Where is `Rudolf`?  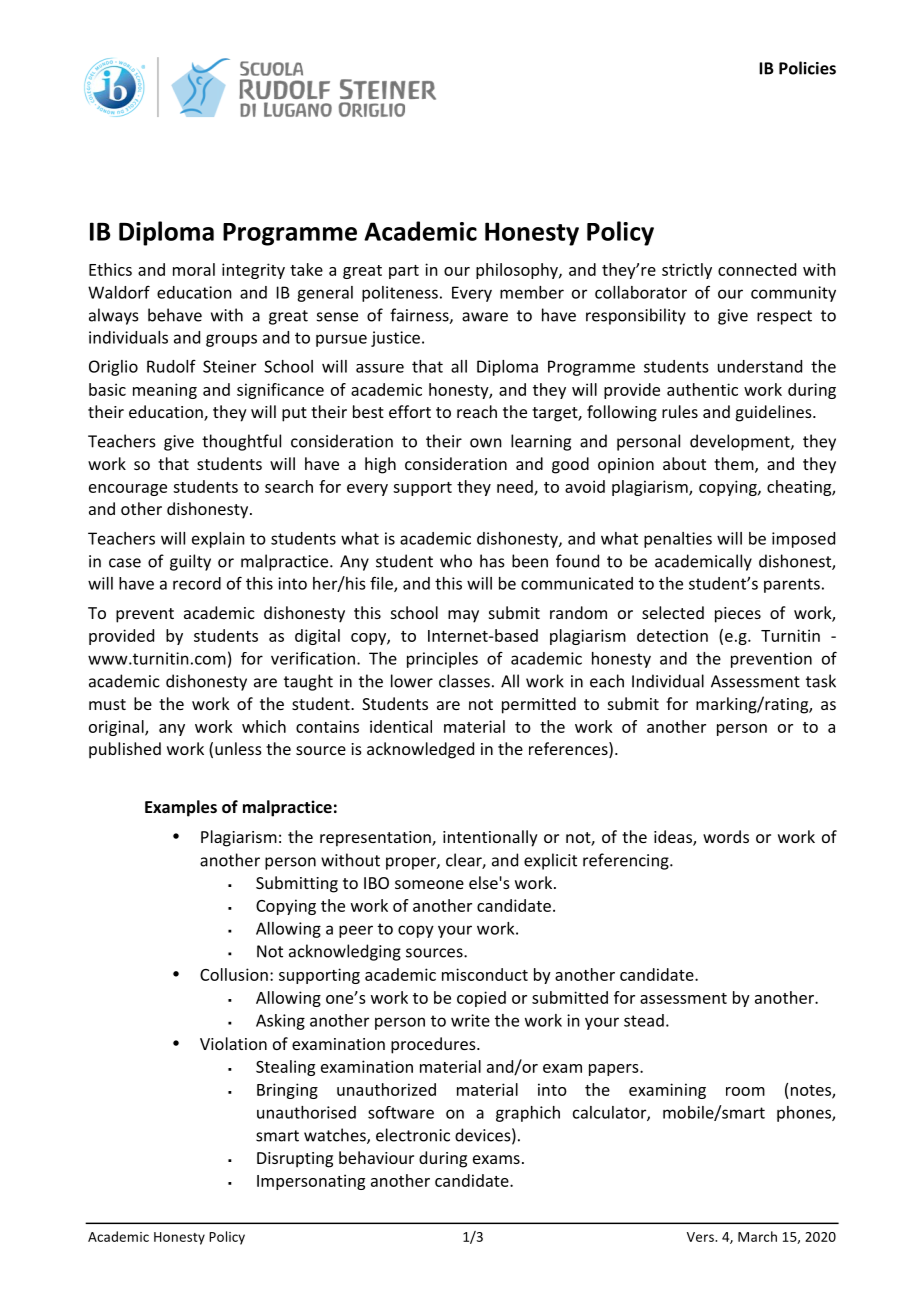
Rudolf is located at coordinates (171, 366).
